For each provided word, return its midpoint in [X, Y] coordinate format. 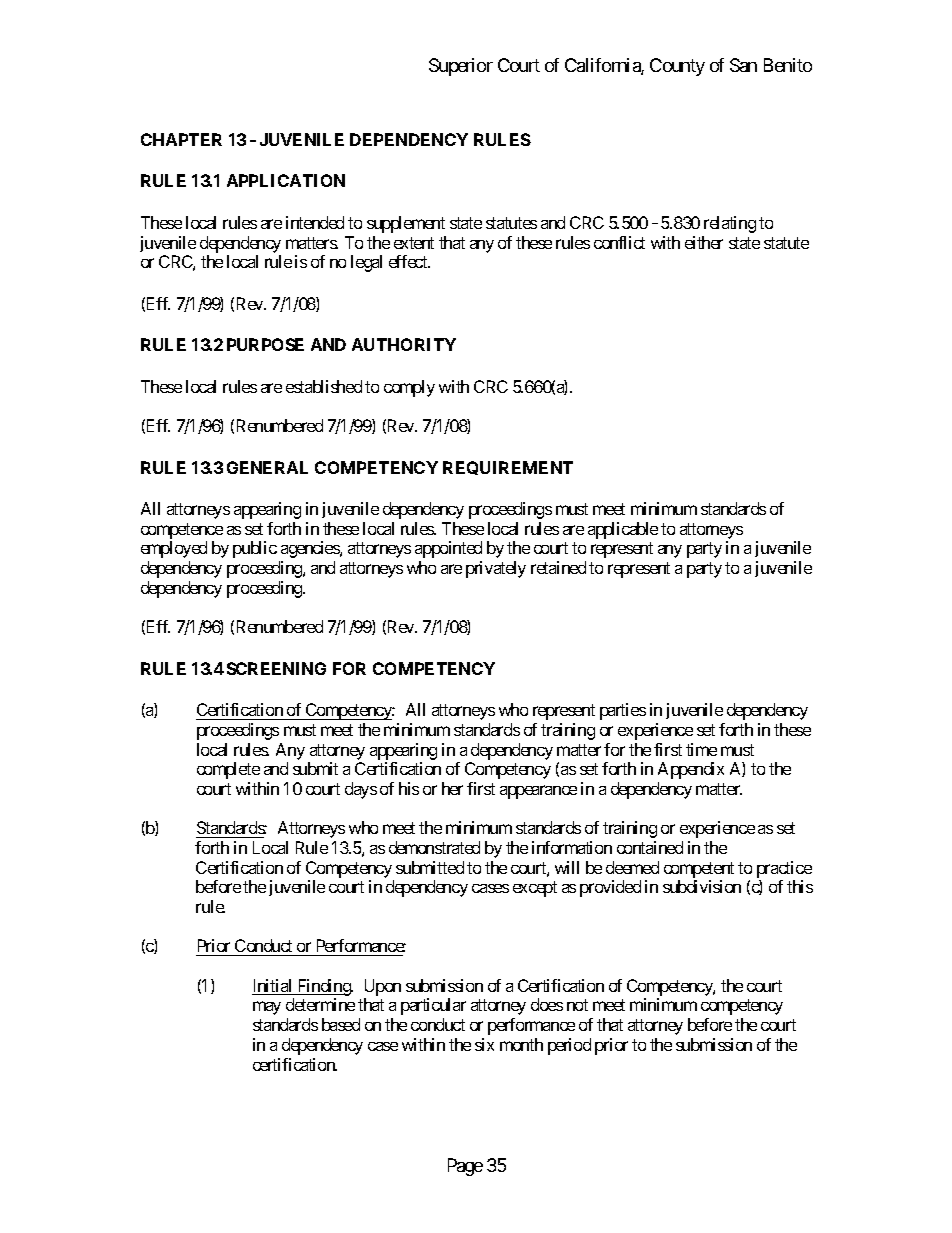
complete [228, 770]
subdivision [702, 886]
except [535, 889]
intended [315, 222]
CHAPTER [181, 139]
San [743, 65]
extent [414, 243]
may [267, 1008]
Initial [273, 987]
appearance [538, 792]
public [255, 549]
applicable [623, 530]
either [704, 242]
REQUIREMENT [508, 468]
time [701, 749]
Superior [461, 67]
